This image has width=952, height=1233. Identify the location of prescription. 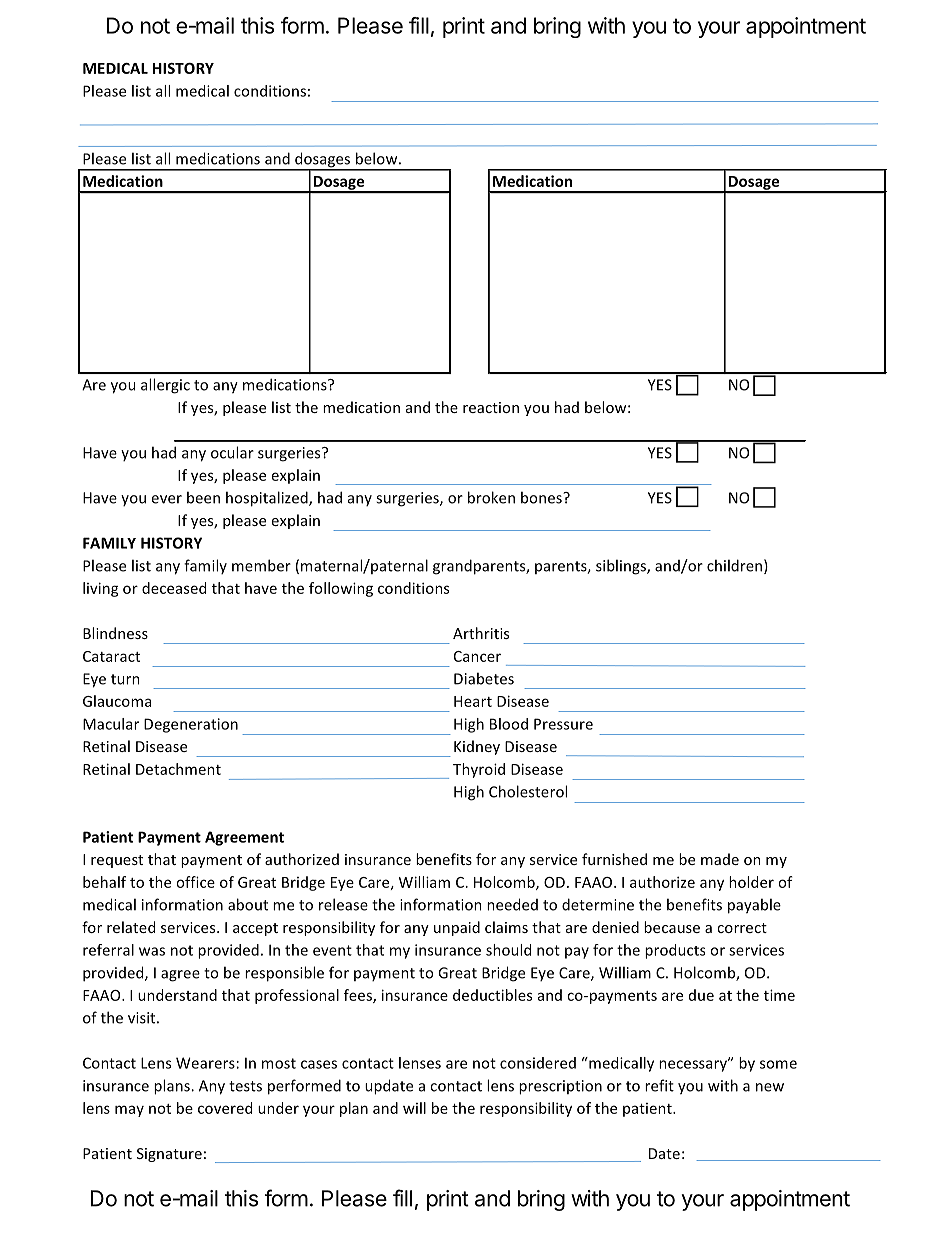
(560, 1087).
